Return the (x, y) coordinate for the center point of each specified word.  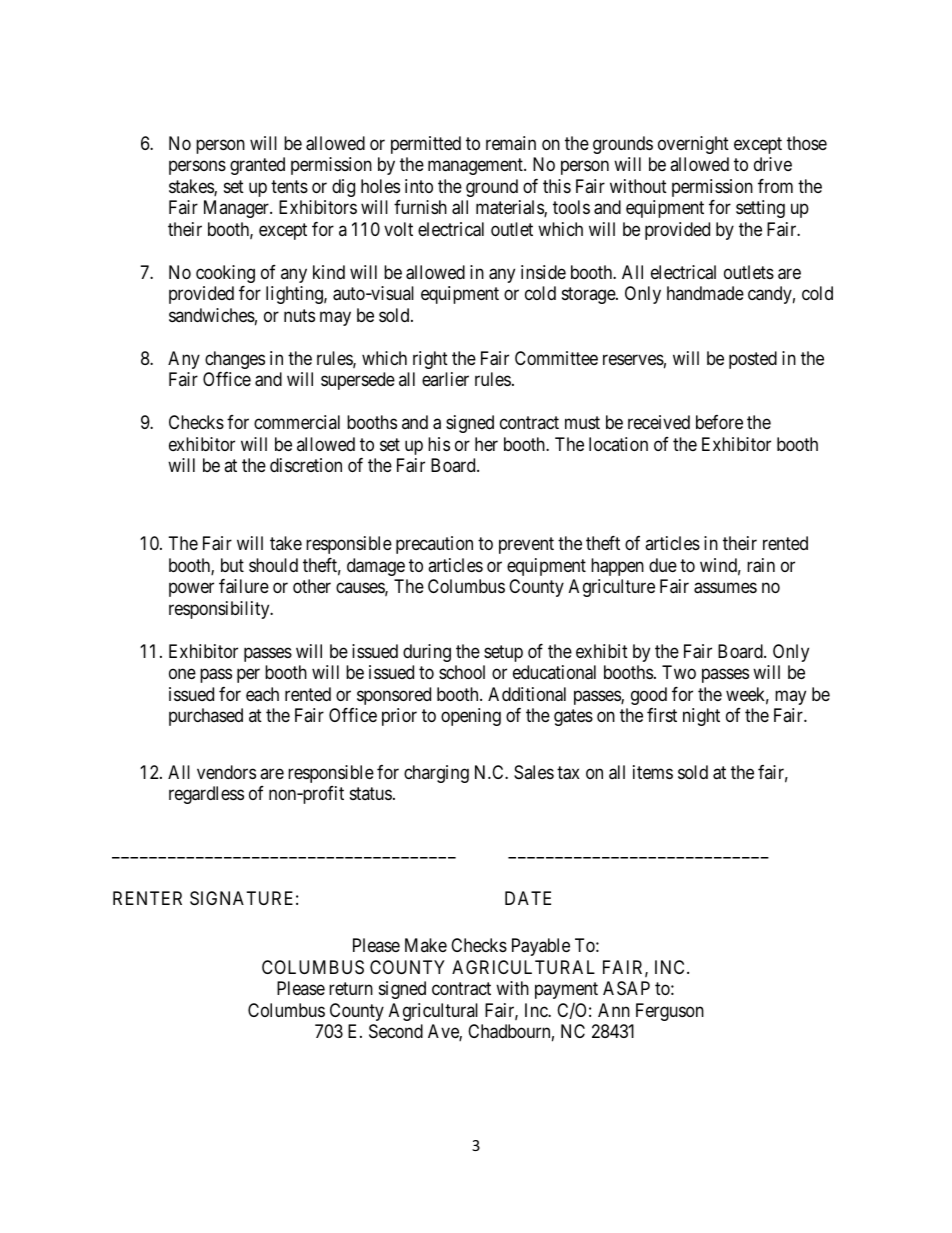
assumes (725, 588)
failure (244, 586)
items (653, 772)
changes (235, 360)
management (476, 167)
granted (257, 166)
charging (436, 774)
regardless (206, 795)
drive (773, 164)
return (351, 989)
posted (753, 360)
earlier (445, 379)
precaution (434, 545)
